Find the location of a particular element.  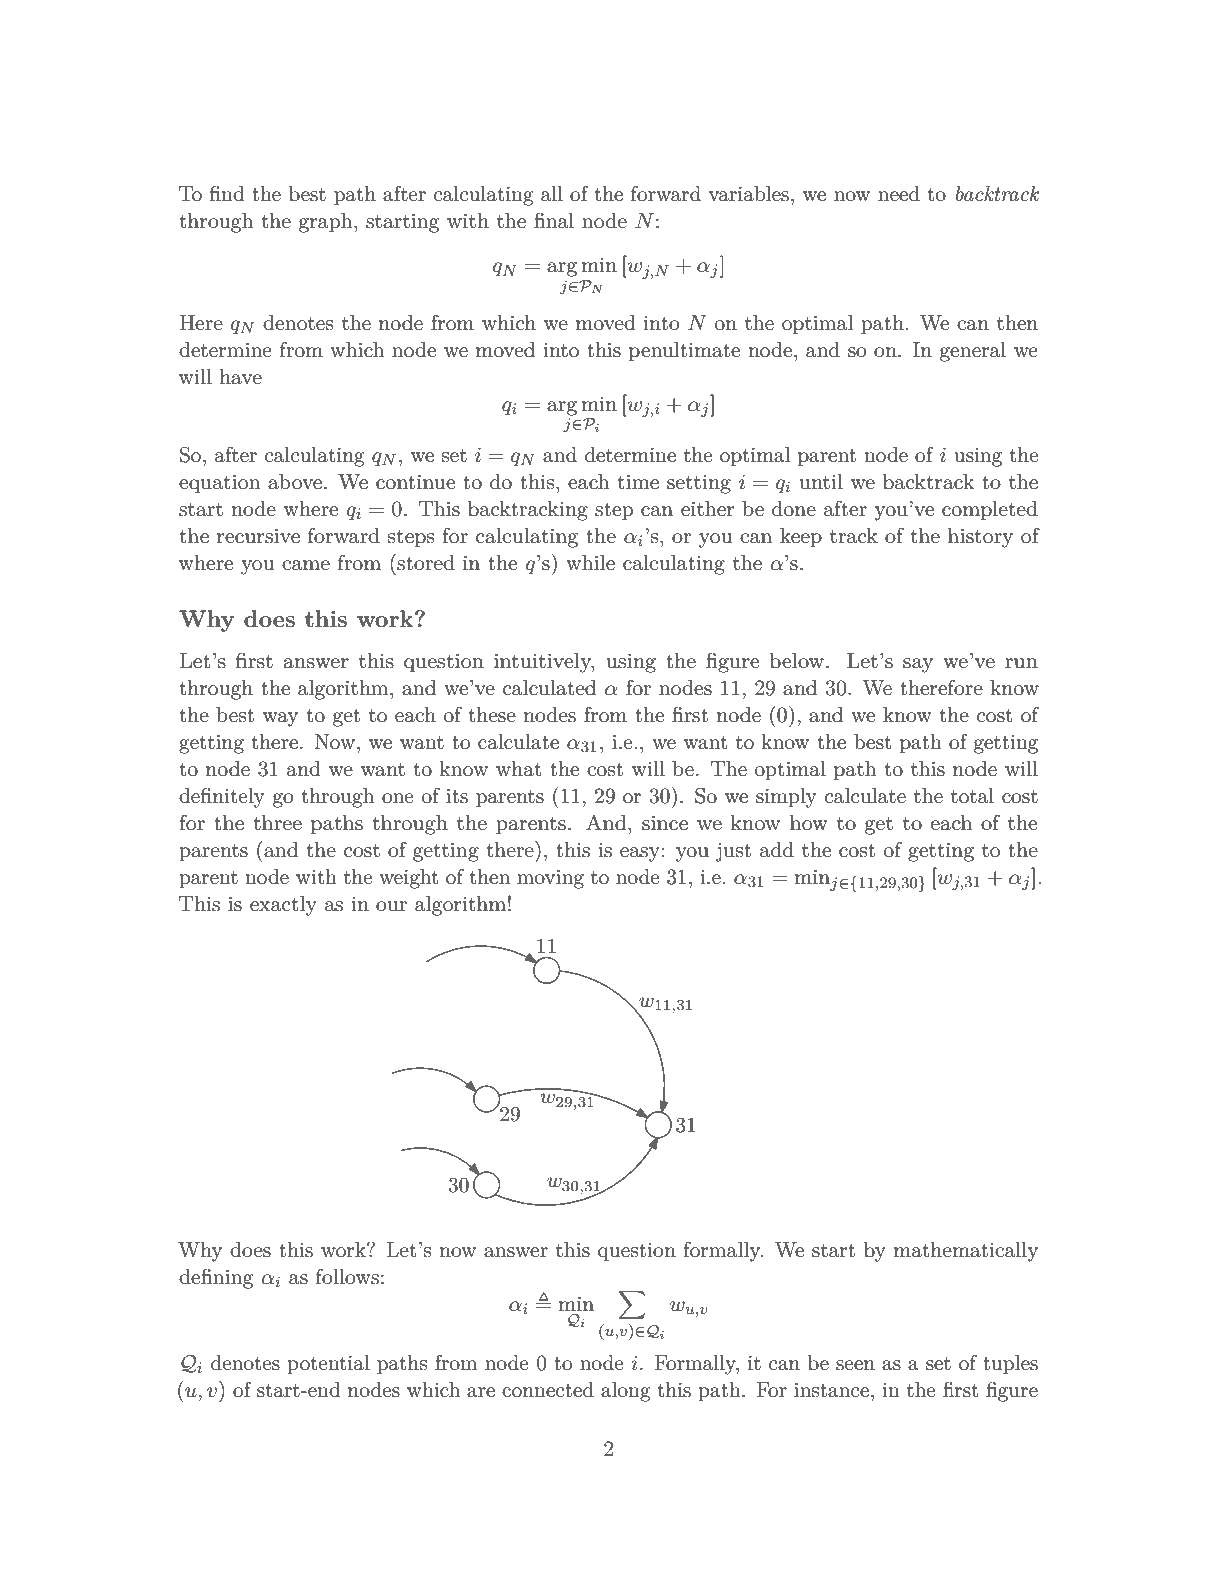

potential is located at coordinates (328, 1365).
